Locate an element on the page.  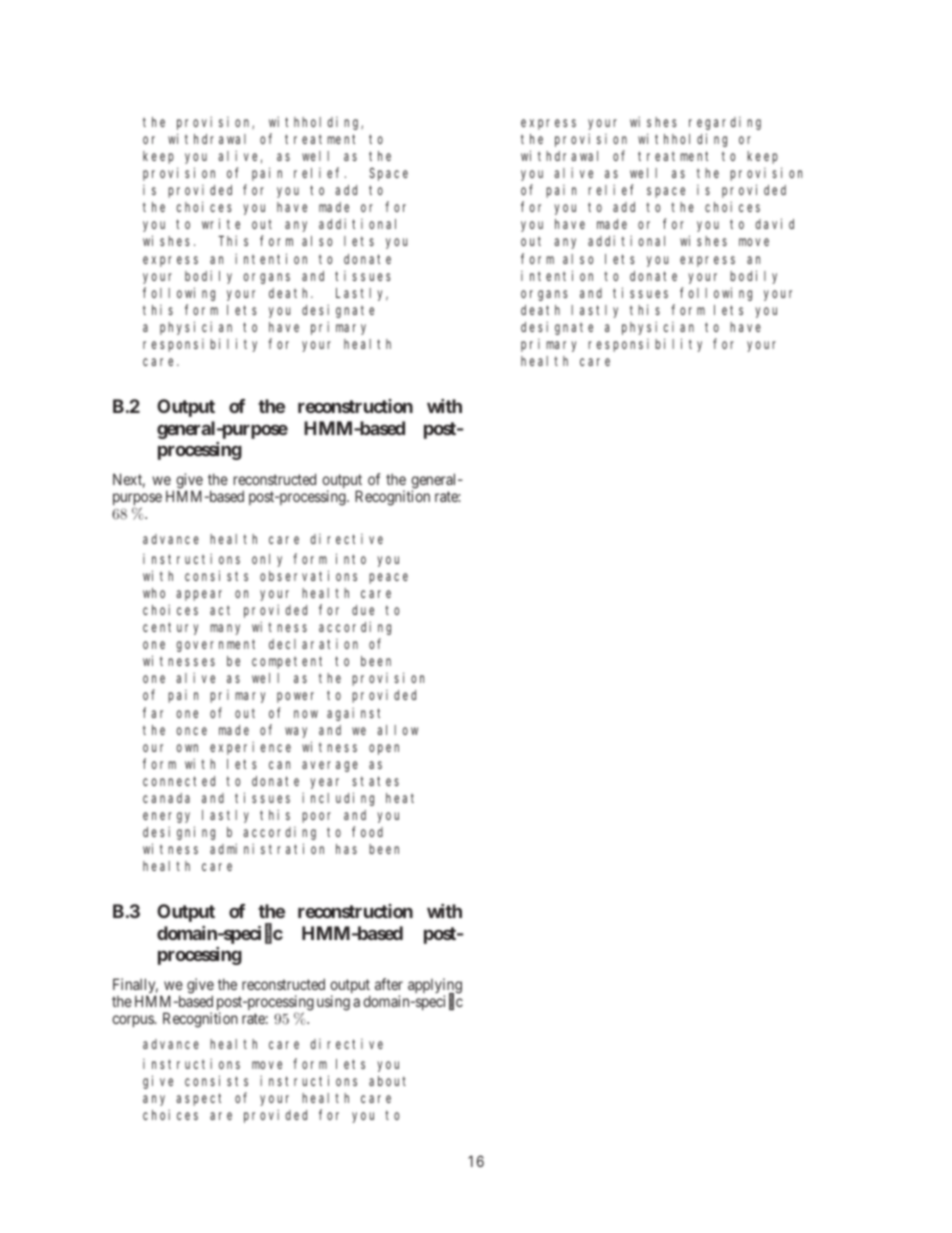
regarding is located at coordinates (725, 123).
